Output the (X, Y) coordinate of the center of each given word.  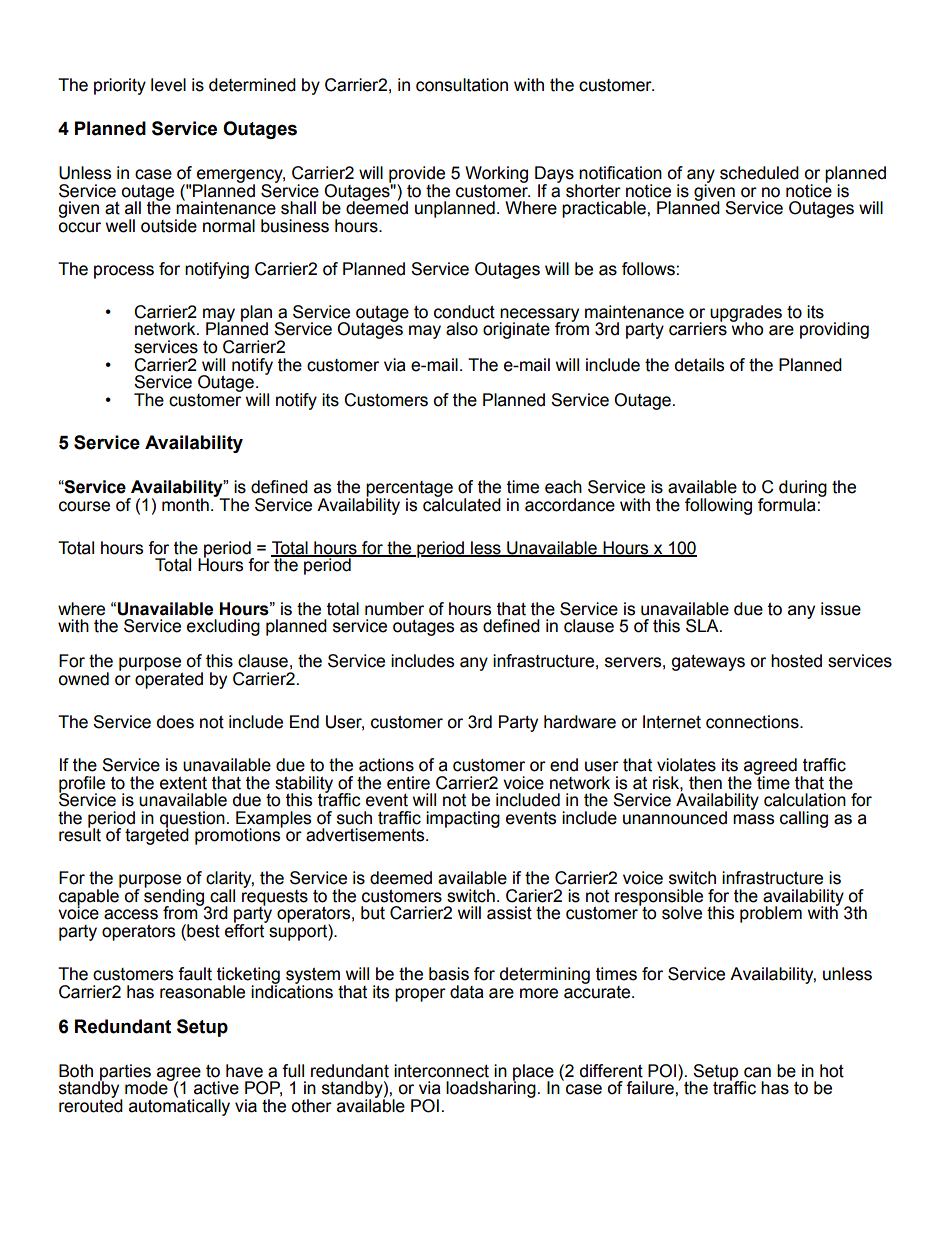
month (185, 505)
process (124, 272)
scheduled (759, 173)
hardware (580, 722)
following (718, 506)
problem (771, 914)
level (168, 85)
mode (147, 1087)
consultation (462, 85)
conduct (464, 312)
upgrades (746, 314)
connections (753, 722)
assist (509, 913)
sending (175, 897)
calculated (462, 503)
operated (169, 679)
